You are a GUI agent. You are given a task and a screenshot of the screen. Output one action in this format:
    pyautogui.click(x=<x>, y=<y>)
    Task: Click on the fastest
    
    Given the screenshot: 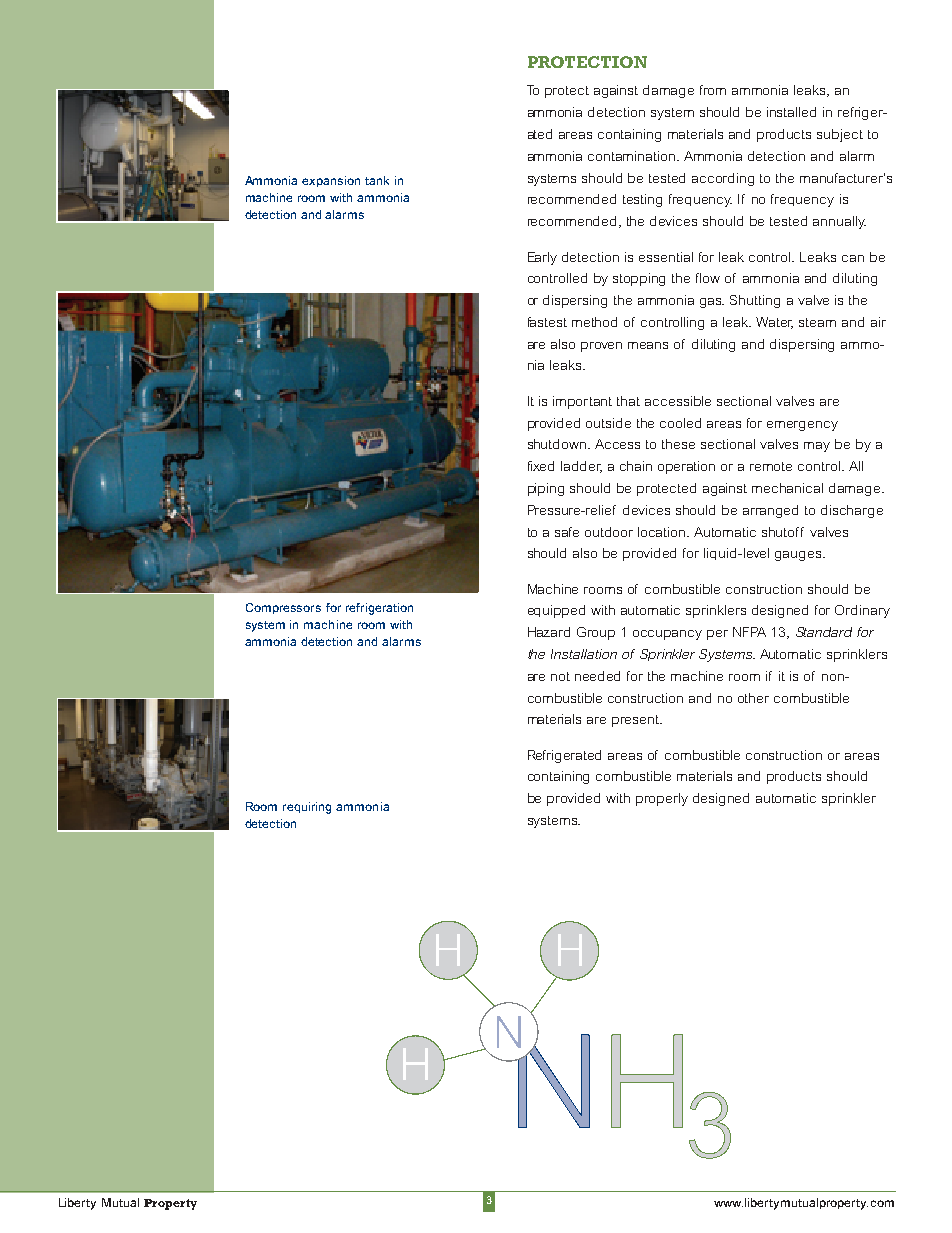 What is the action you would take?
    pyautogui.click(x=547, y=322)
